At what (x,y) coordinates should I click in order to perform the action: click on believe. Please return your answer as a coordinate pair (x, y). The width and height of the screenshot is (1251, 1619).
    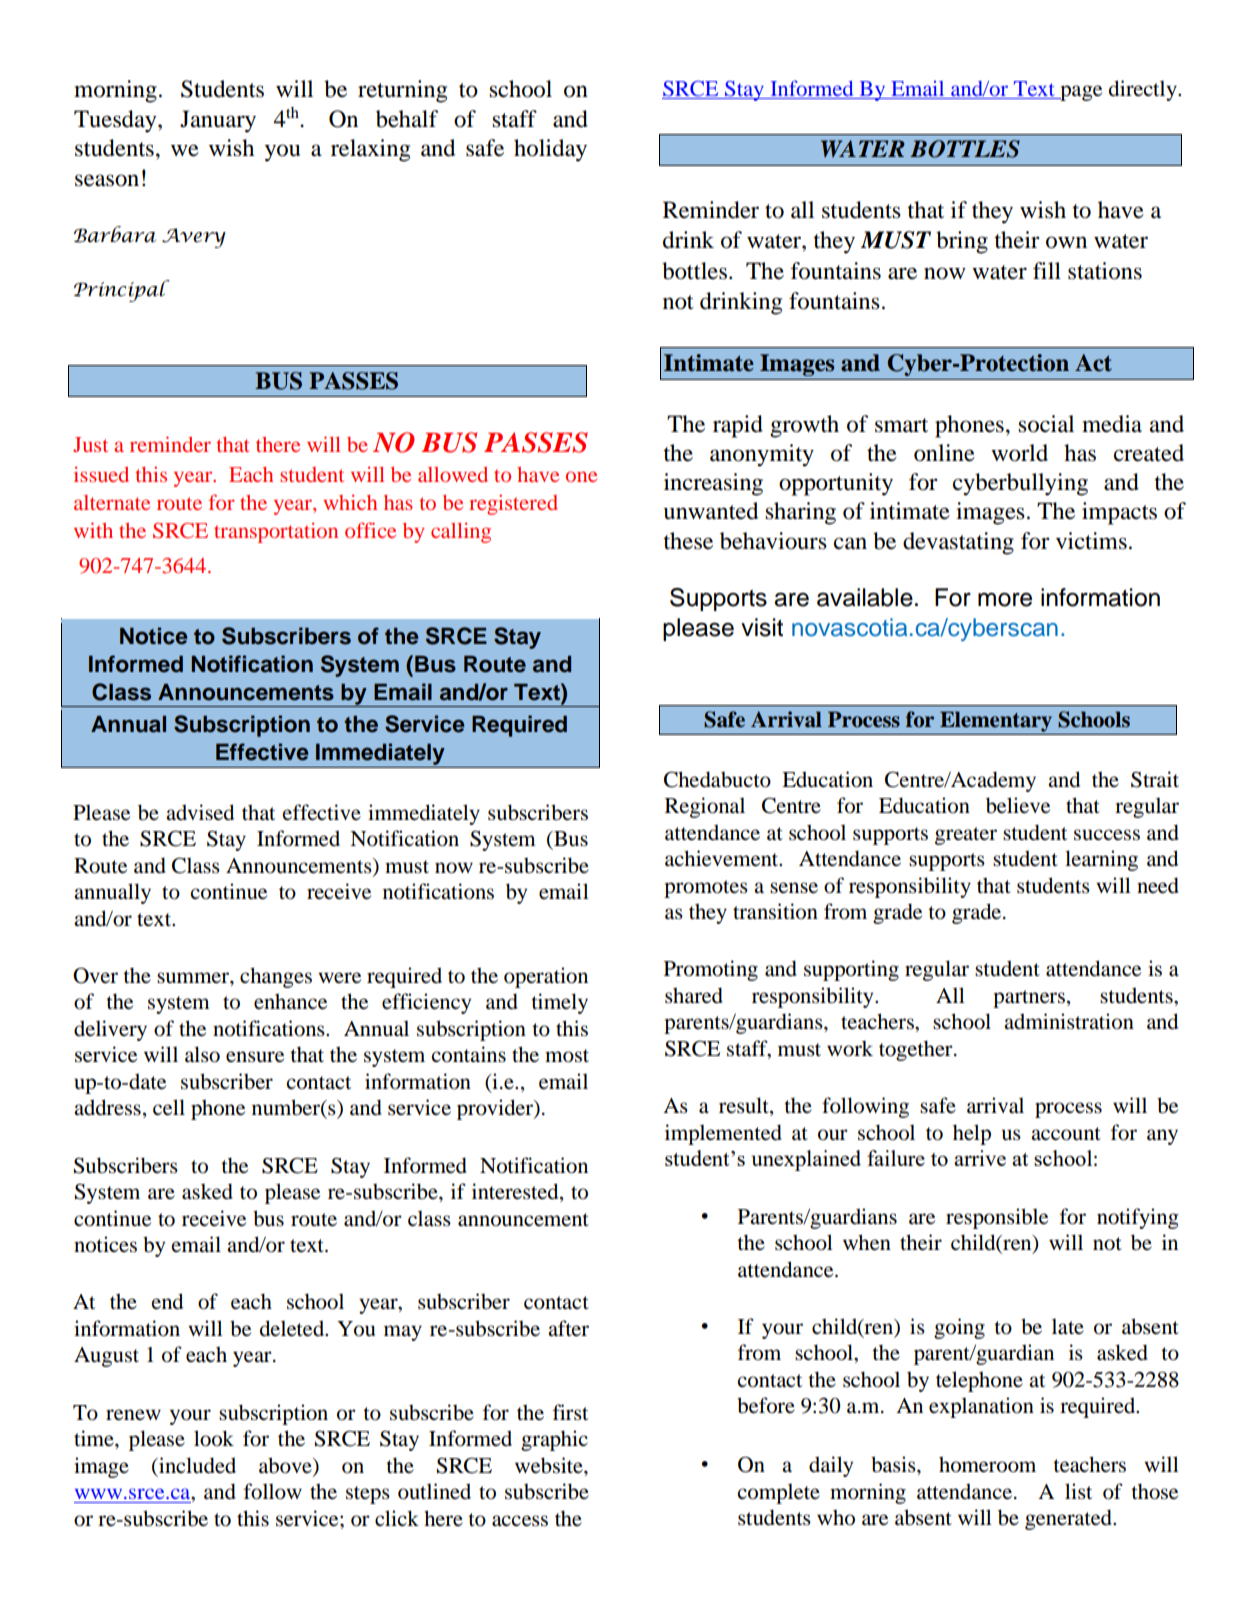
    Looking at the image, I should click on (1018, 805).
